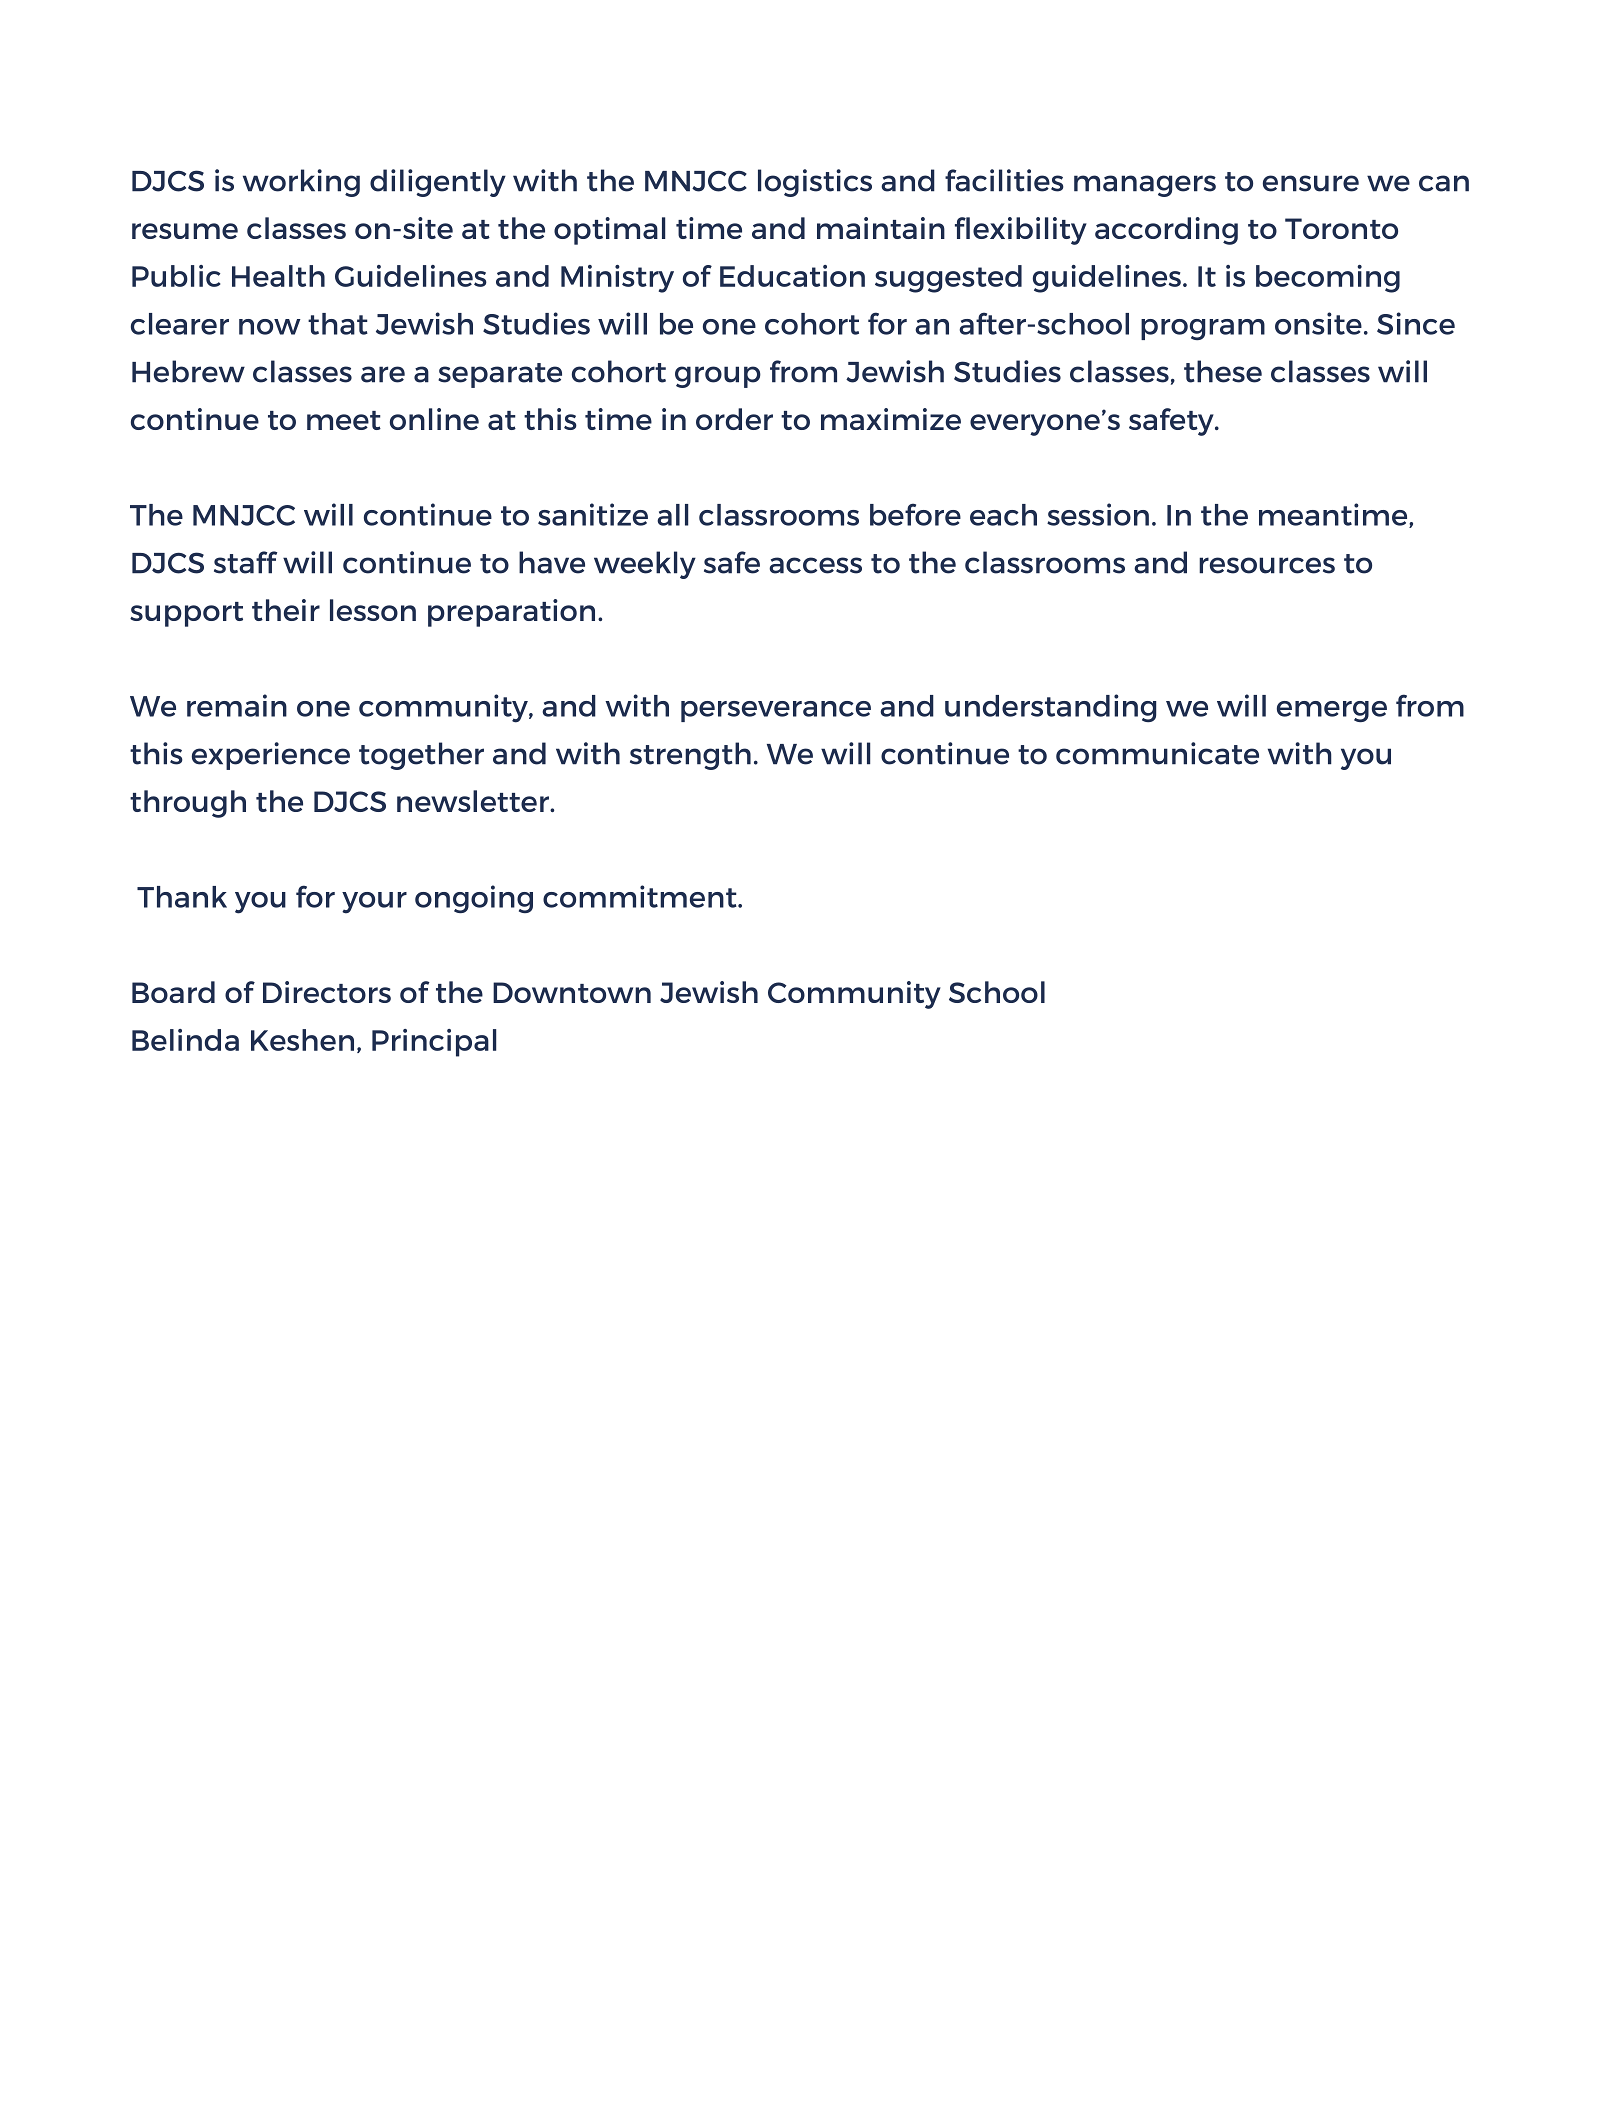  What do you see at coordinates (815, 183) in the image?
I see `logistics` at bounding box center [815, 183].
